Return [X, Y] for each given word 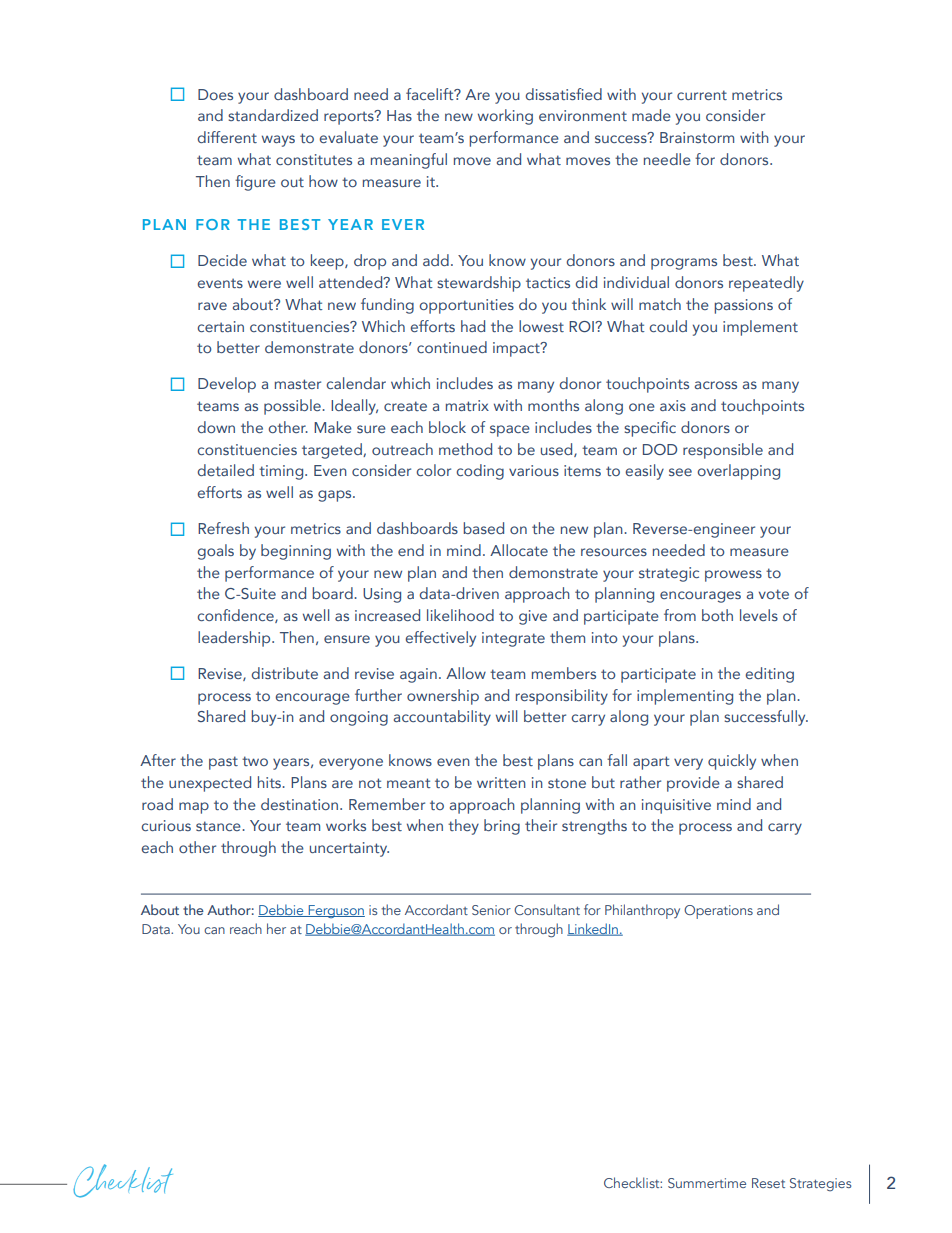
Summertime [707, 1183]
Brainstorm [697, 137]
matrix [467, 405]
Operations [718, 912]
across [716, 385]
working [505, 117]
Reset [768, 1183]
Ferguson [335, 911]
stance [219, 826]
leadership [235, 639]
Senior [491, 910]
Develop [227, 385]
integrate [513, 639]
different [227, 137]
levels [759, 615]
